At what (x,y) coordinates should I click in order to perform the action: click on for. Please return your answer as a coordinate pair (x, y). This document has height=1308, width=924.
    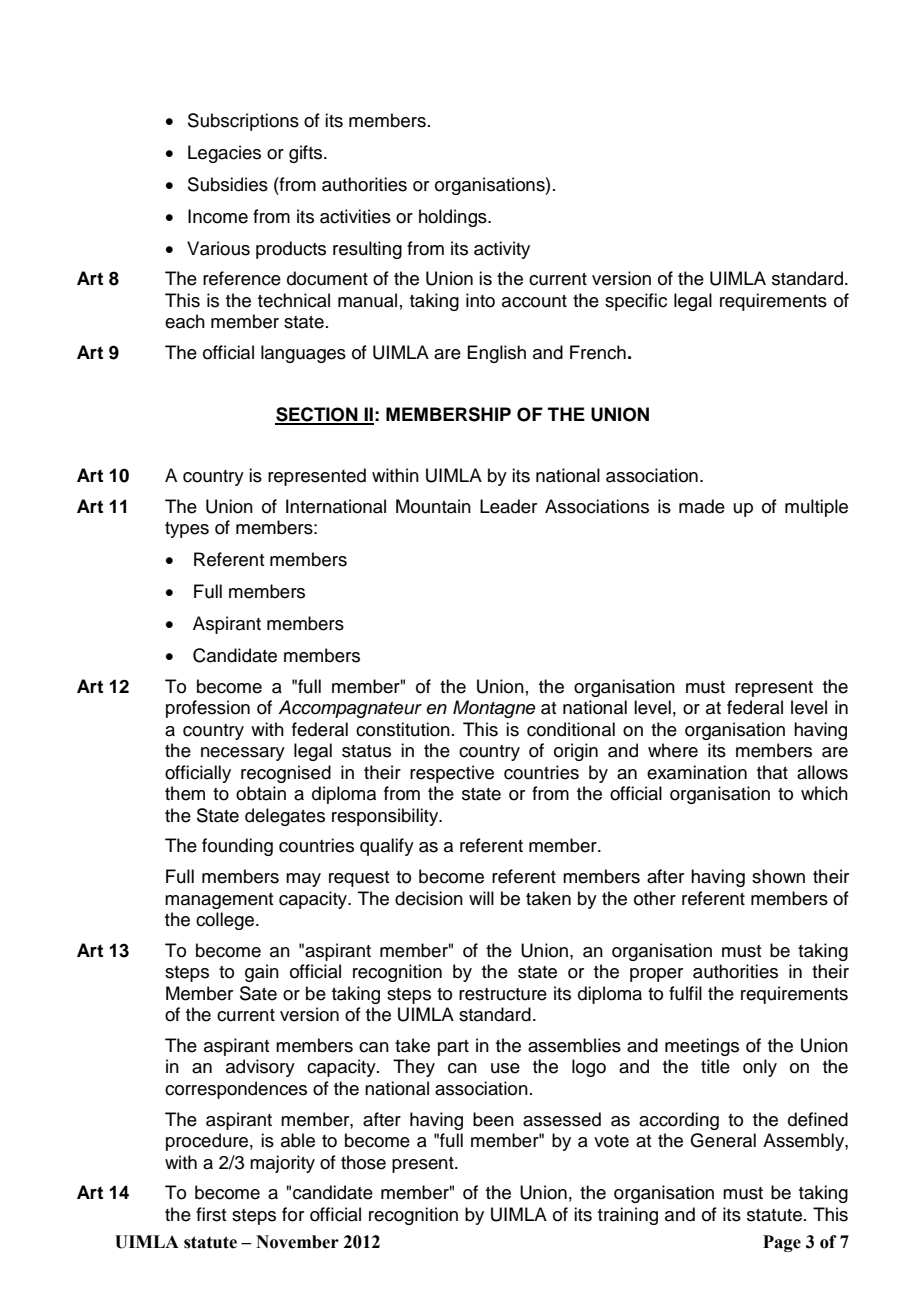
    Looking at the image, I should click on (293, 1214).
